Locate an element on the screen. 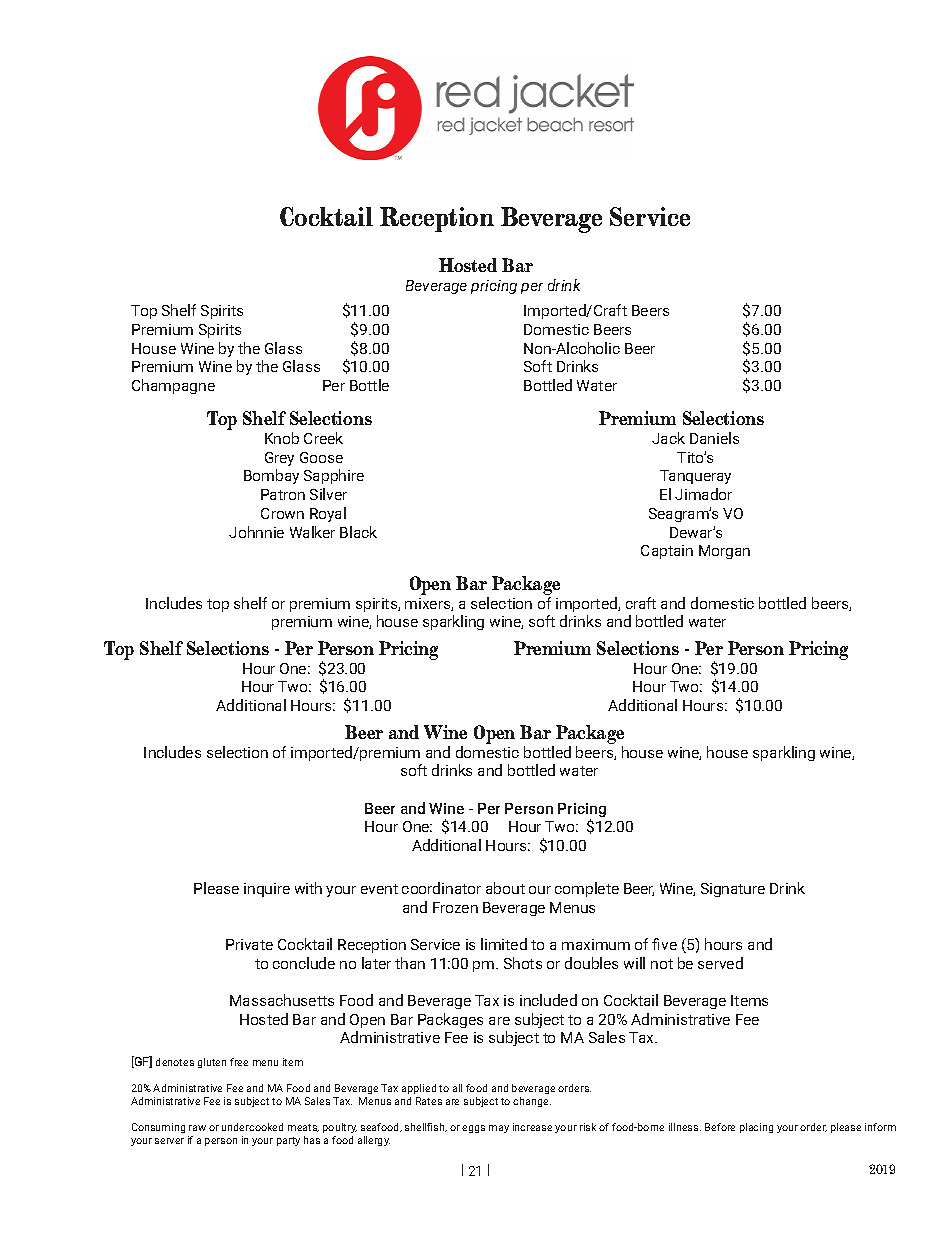 Image resolution: width=952 pixels, height=1233 pixels. inquire is located at coordinates (267, 890).
